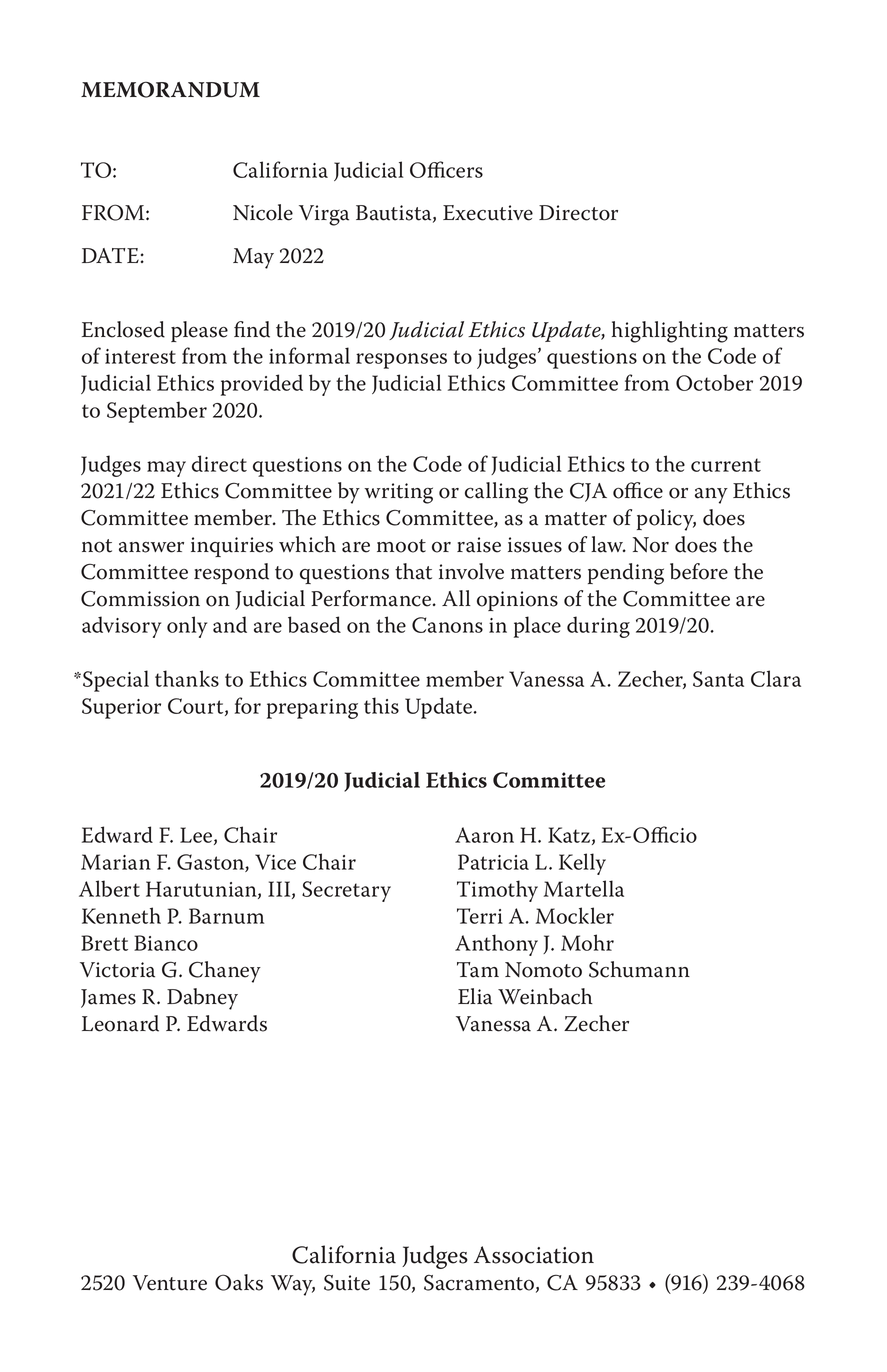 The height and width of the screenshot is (1372, 887). What do you see at coordinates (170, 1283) in the screenshot?
I see `Venture` at bounding box center [170, 1283].
